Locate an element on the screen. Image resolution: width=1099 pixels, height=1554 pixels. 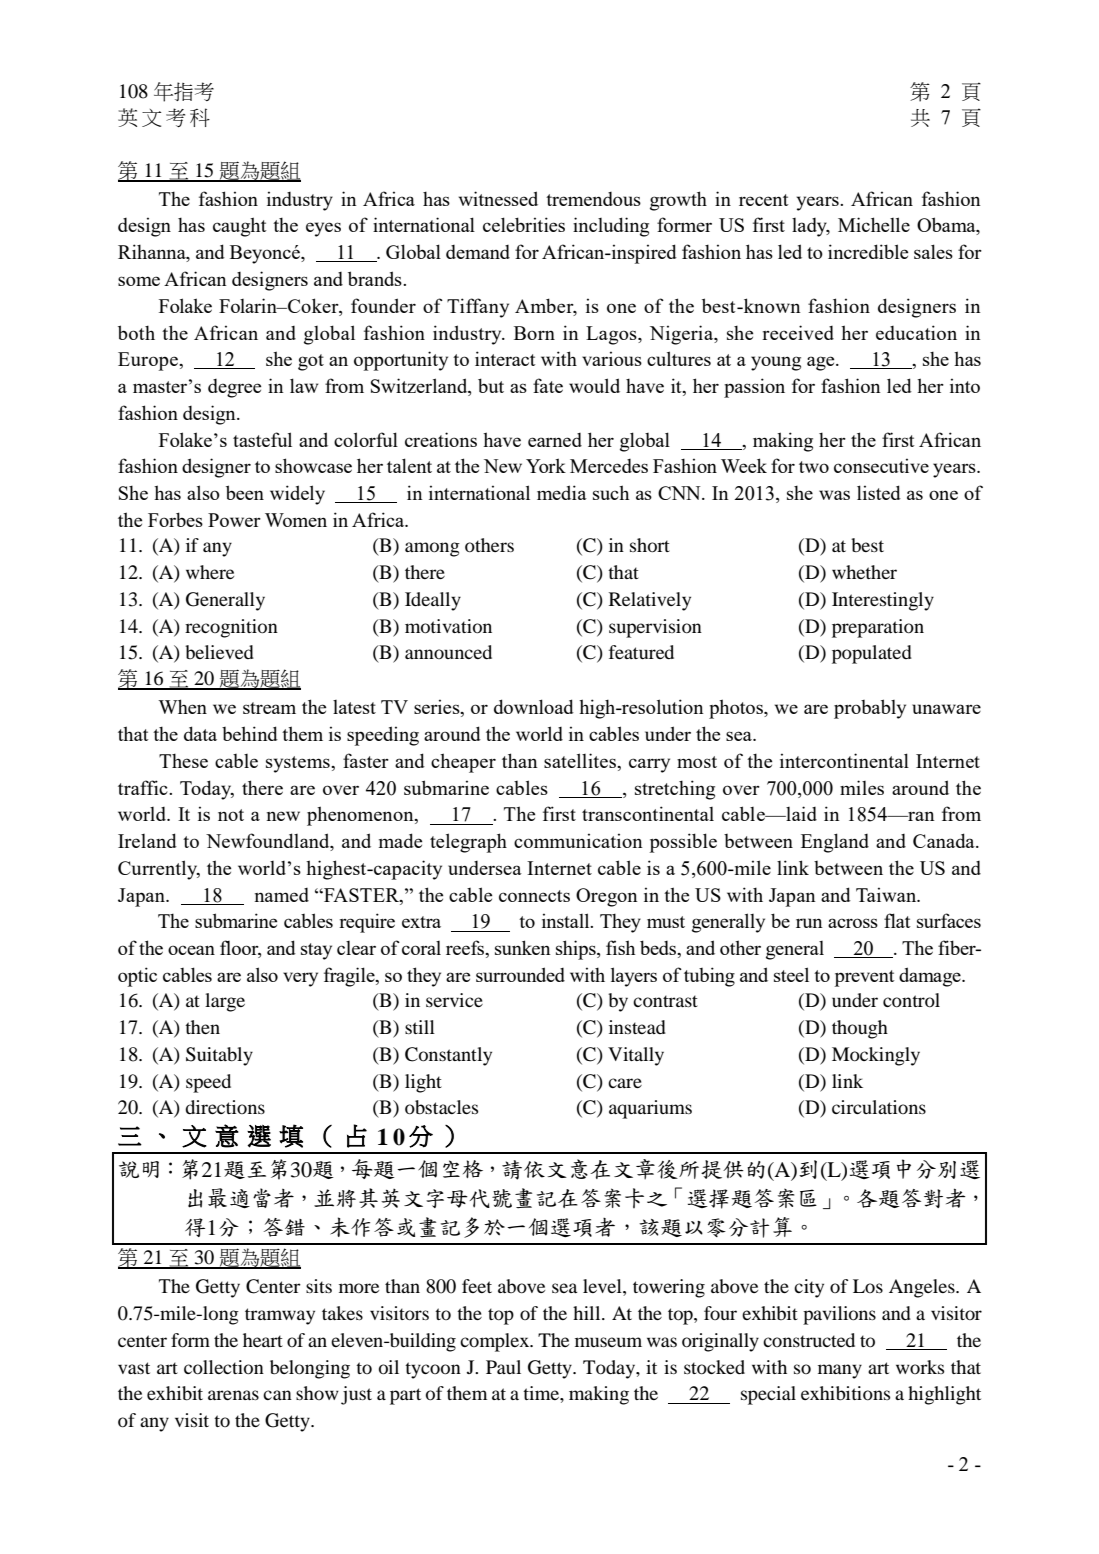
time is located at coordinates (542, 1393).
